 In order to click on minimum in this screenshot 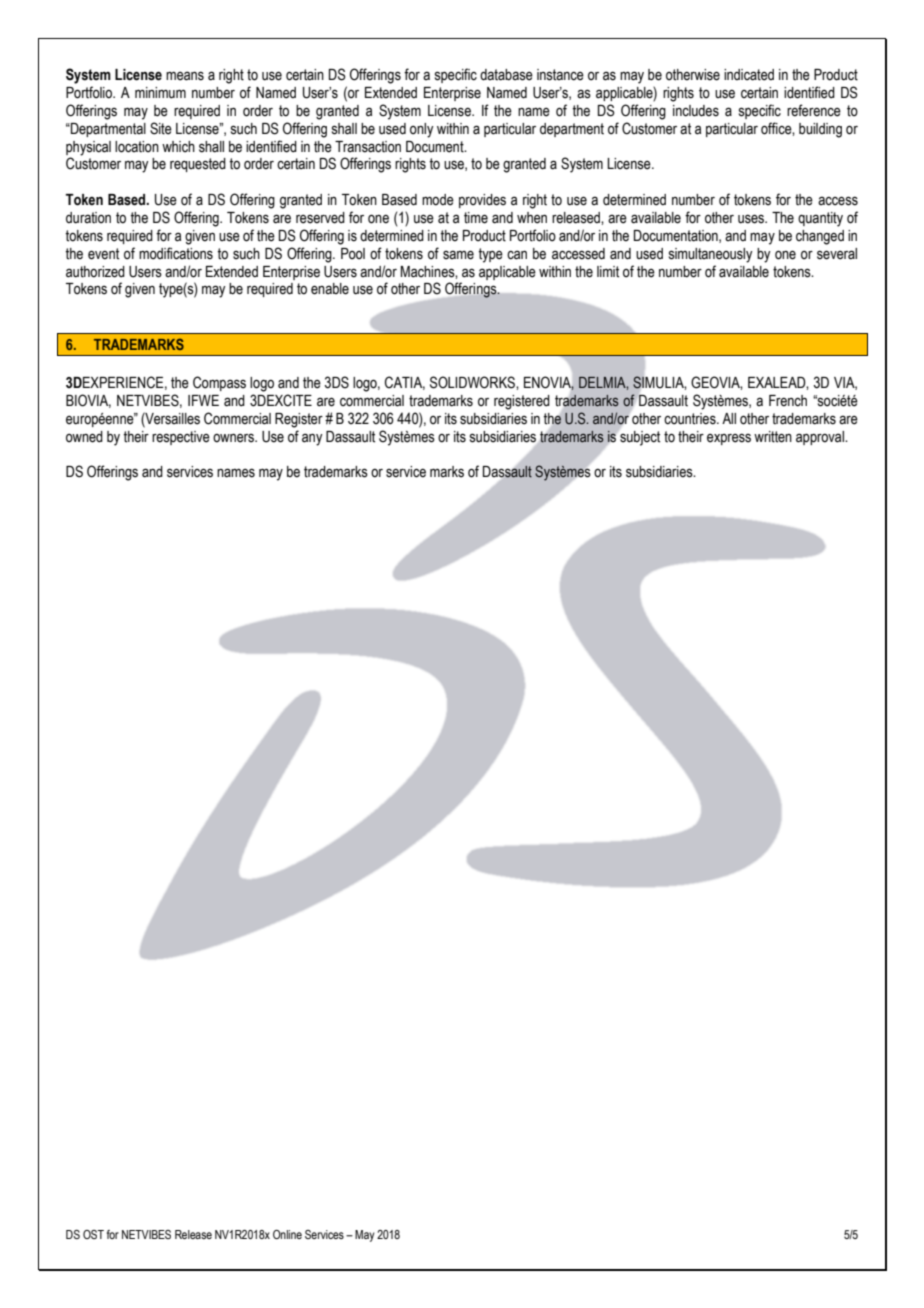, I will do `click(160, 93)`.
